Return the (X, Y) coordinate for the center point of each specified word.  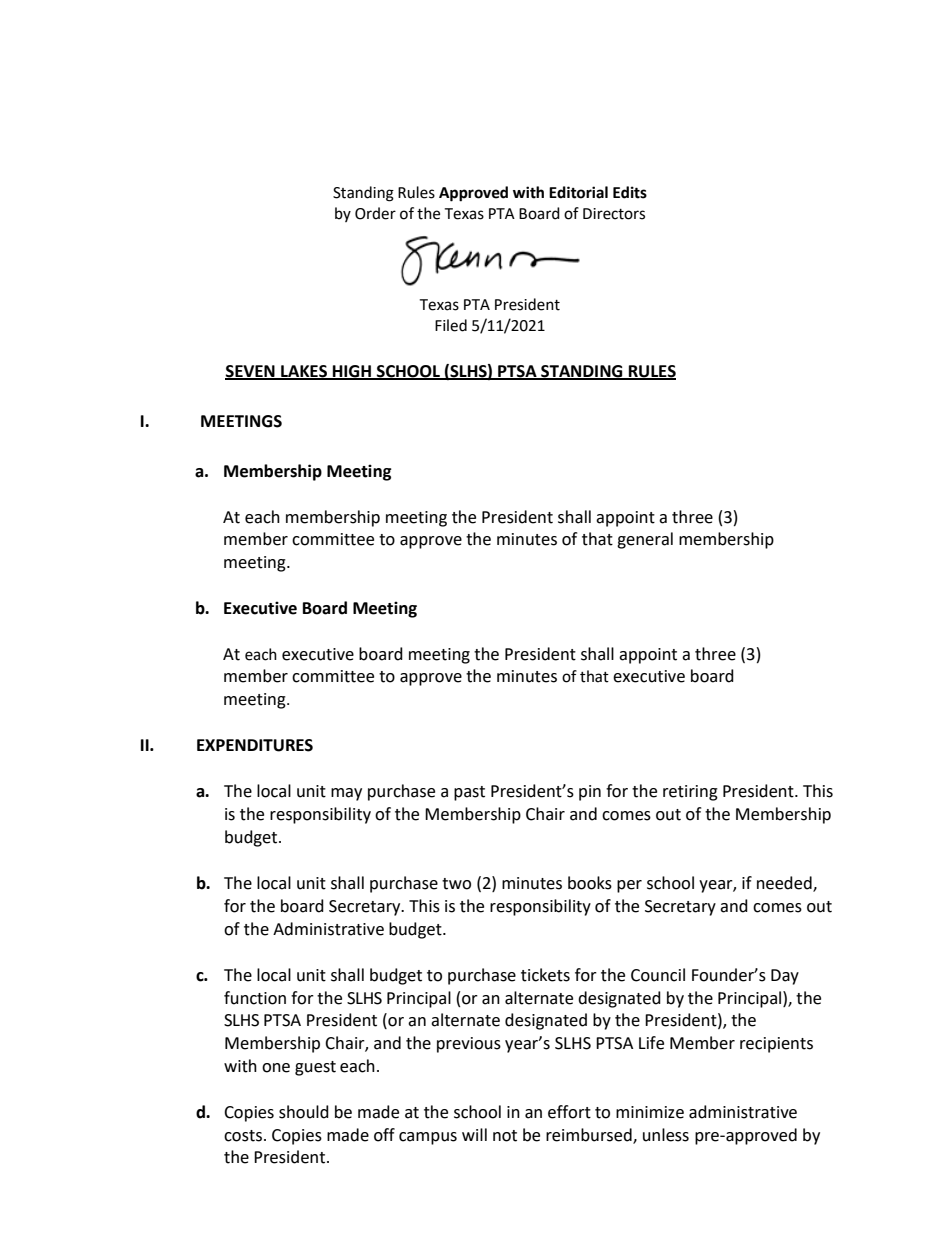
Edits (630, 192)
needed (785, 884)
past (469, 793)
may (346, 794)
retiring (690, 793)
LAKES (304, 372)
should (304, 1112)
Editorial (578, 192)
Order (375, 213)
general (645, 540)
